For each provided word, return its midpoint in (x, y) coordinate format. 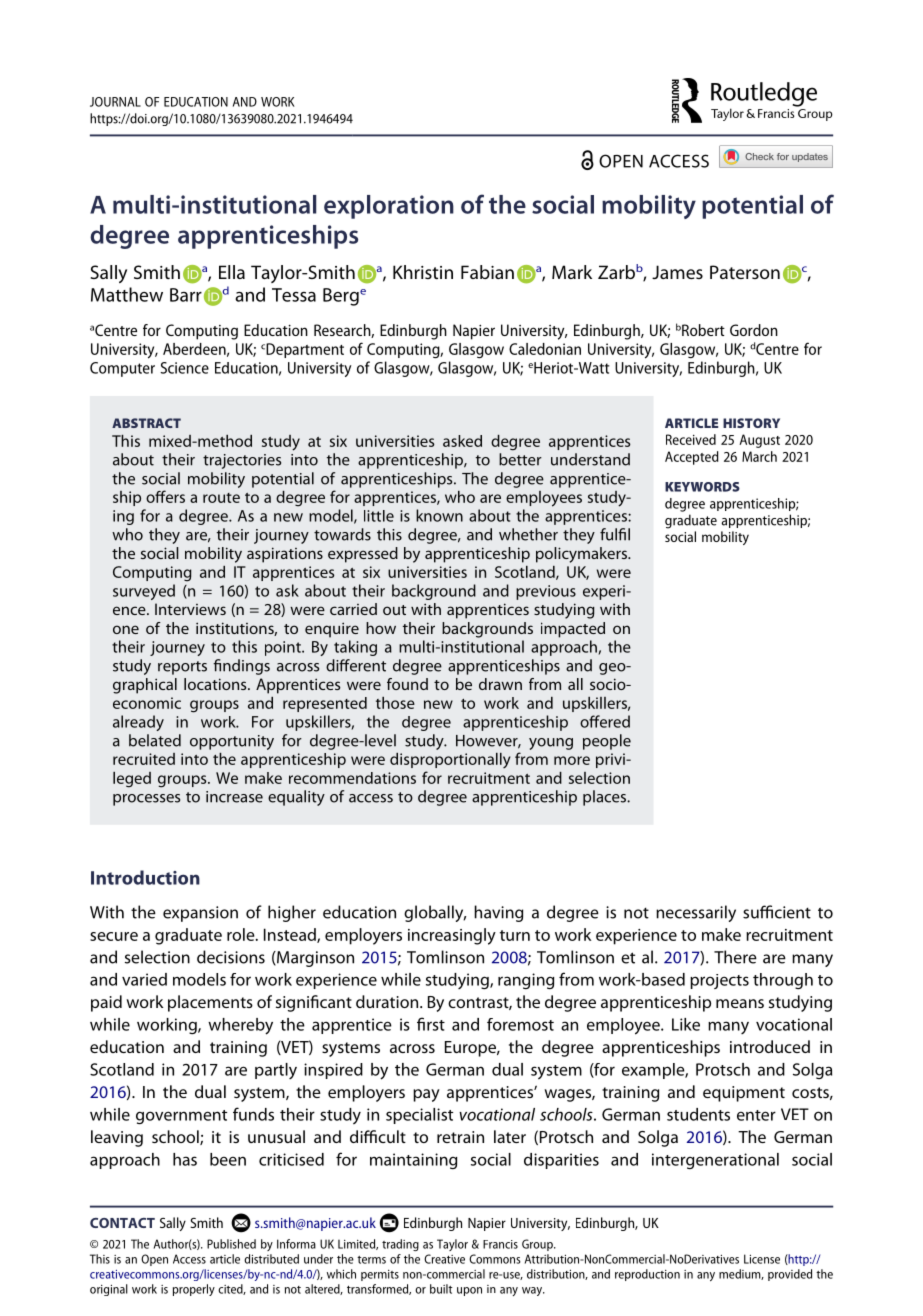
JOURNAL (115, 102)
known (439, 515)
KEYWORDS (702, 487)
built (441, 1289)
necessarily (696, 913)
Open (154, 1260)
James (677, 272)
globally (435, 913)
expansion (200, 914)
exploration (389, 207)
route (221, 498)
